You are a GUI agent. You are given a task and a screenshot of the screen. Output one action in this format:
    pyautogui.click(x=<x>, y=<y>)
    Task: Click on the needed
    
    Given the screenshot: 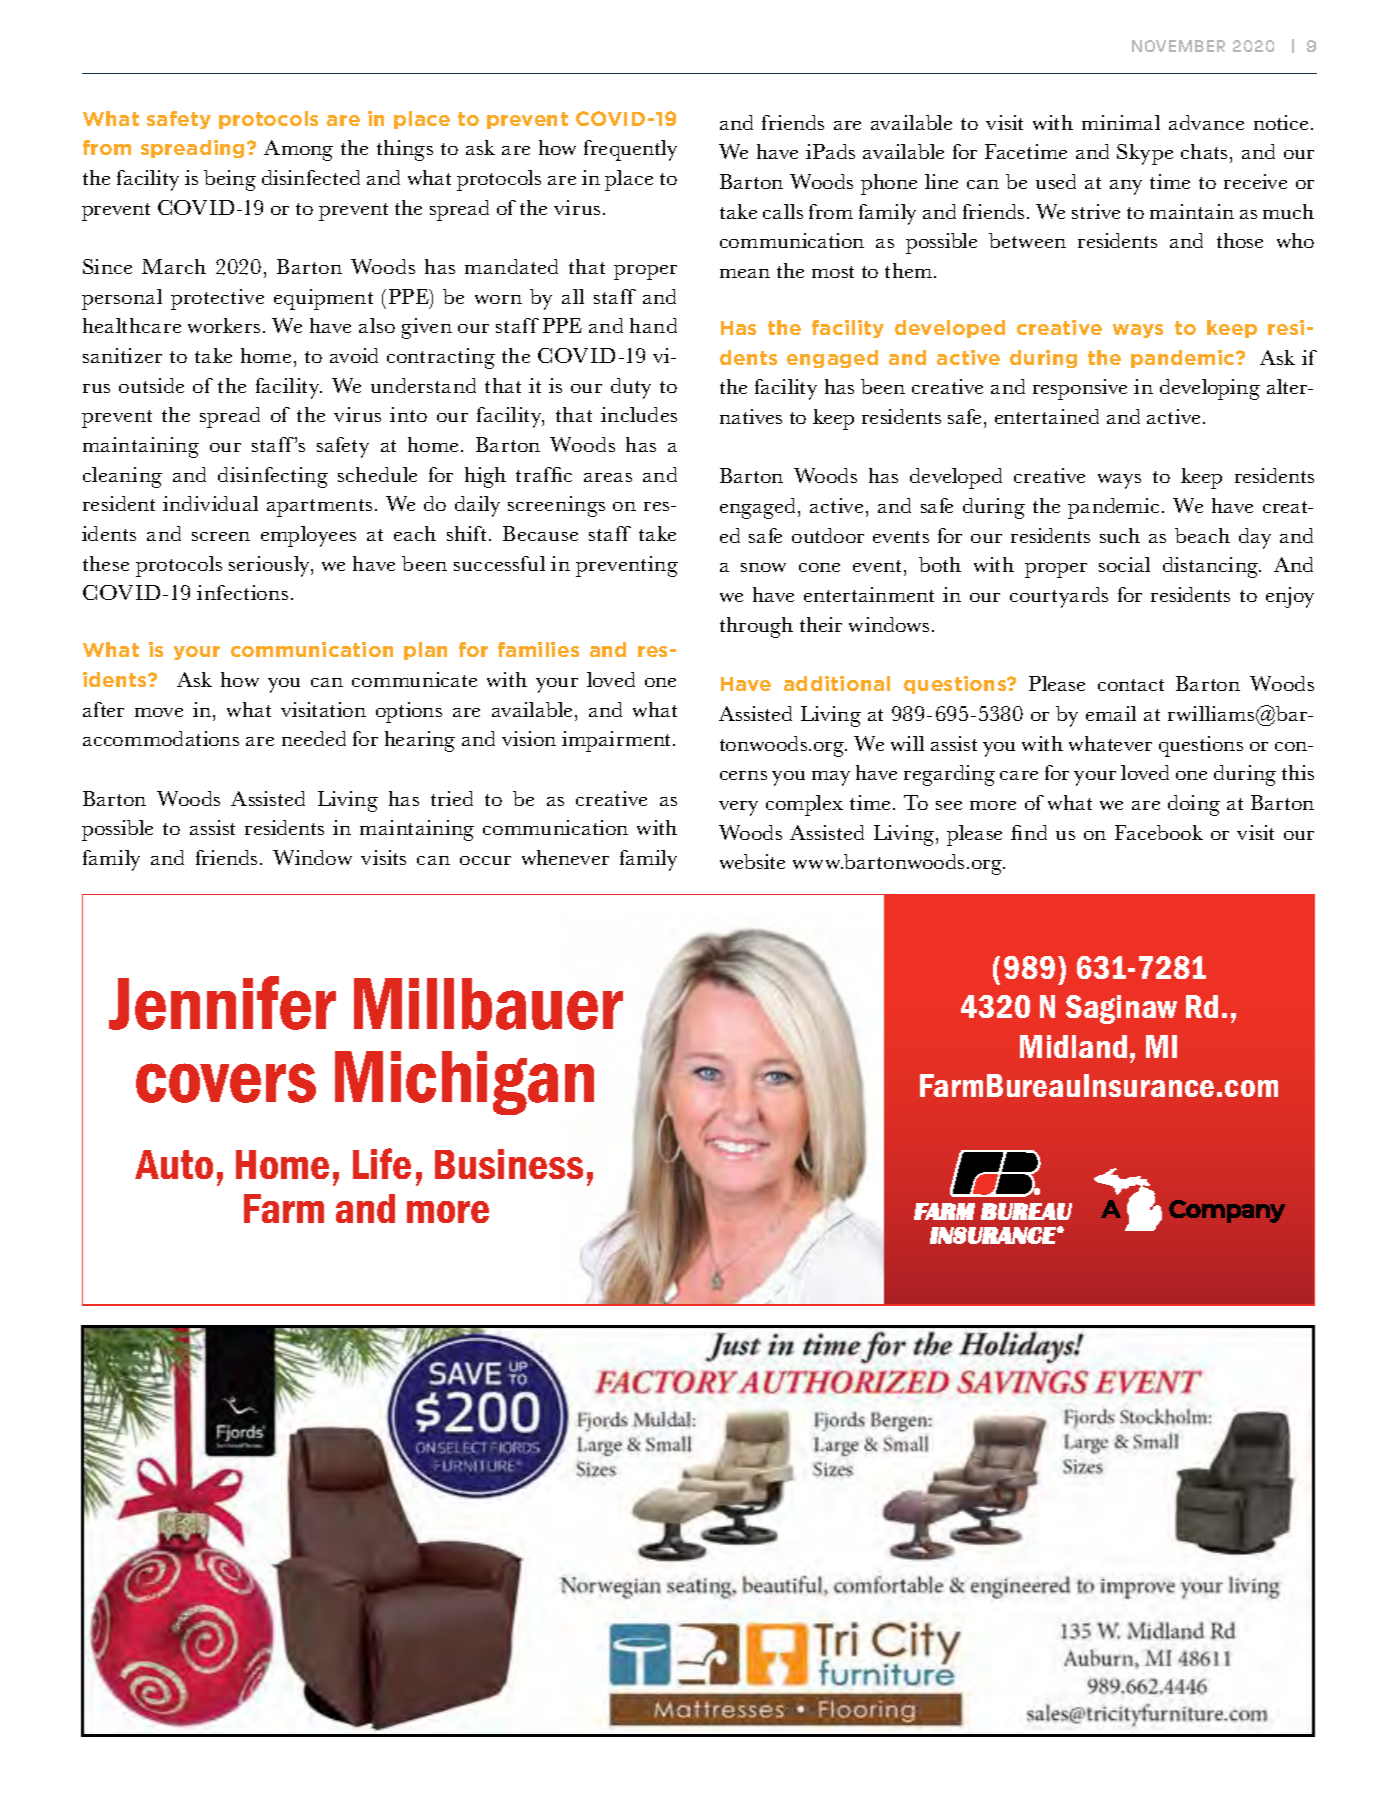 What is the action you would take?
    pyautogui.click(x=314, y=738)
